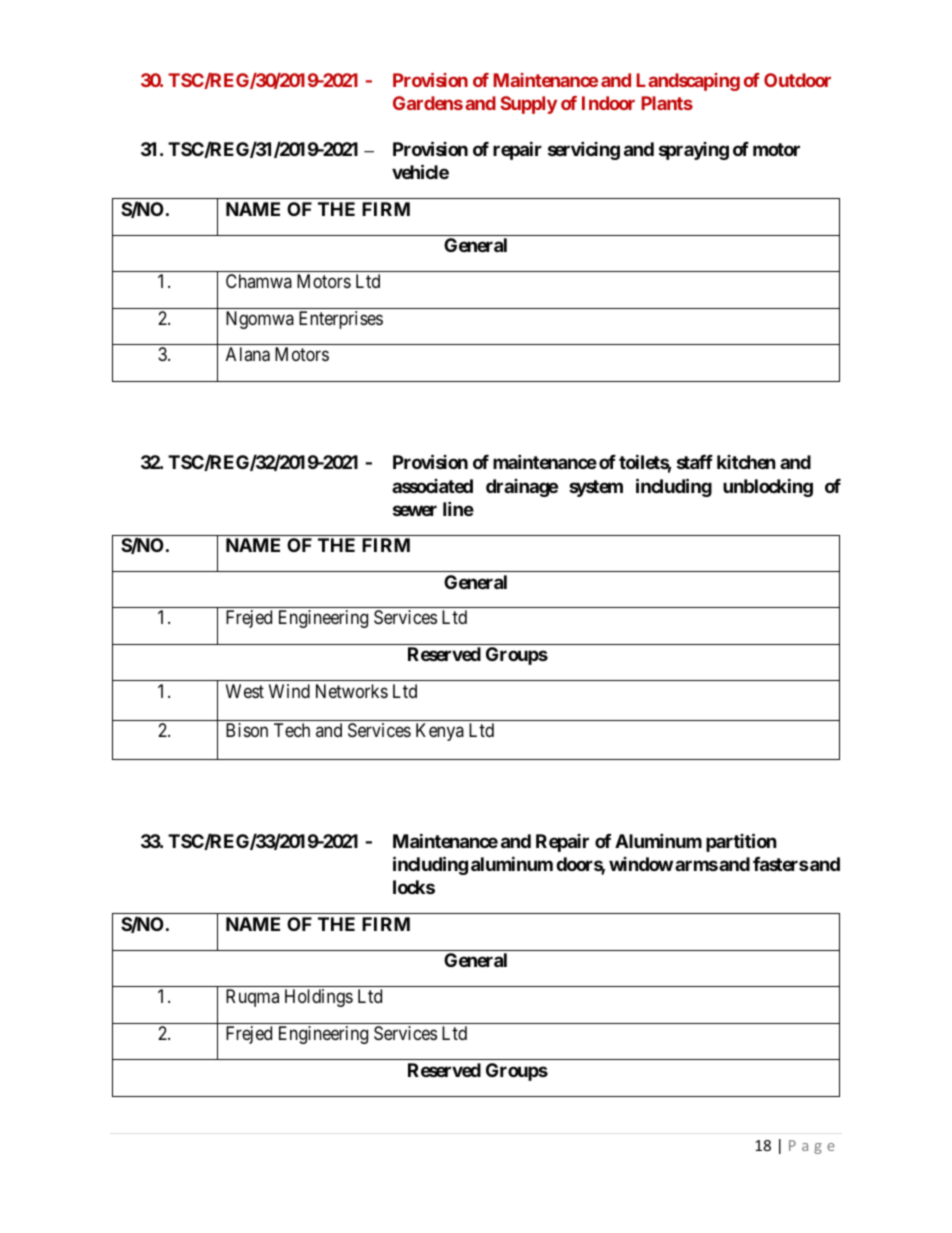  What do you see at coordinates (247, 730) in the image?
I see `Bison` at bounding box center [247, 730].
